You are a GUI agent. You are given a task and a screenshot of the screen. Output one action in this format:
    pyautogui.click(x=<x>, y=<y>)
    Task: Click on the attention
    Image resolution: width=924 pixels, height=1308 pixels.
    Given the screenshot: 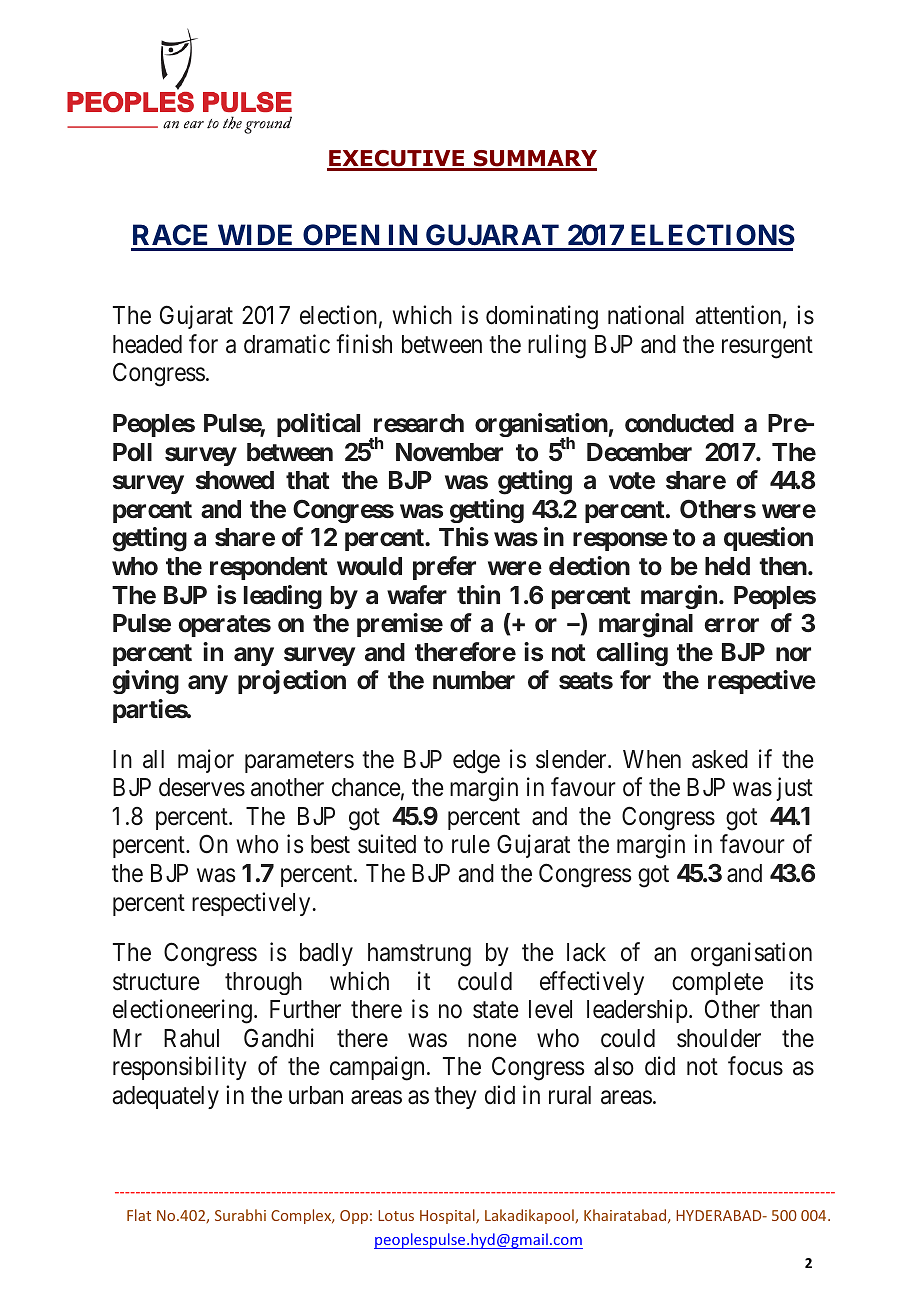 What is the action you would take?
    pyautogui.click(x=740, y=316)
